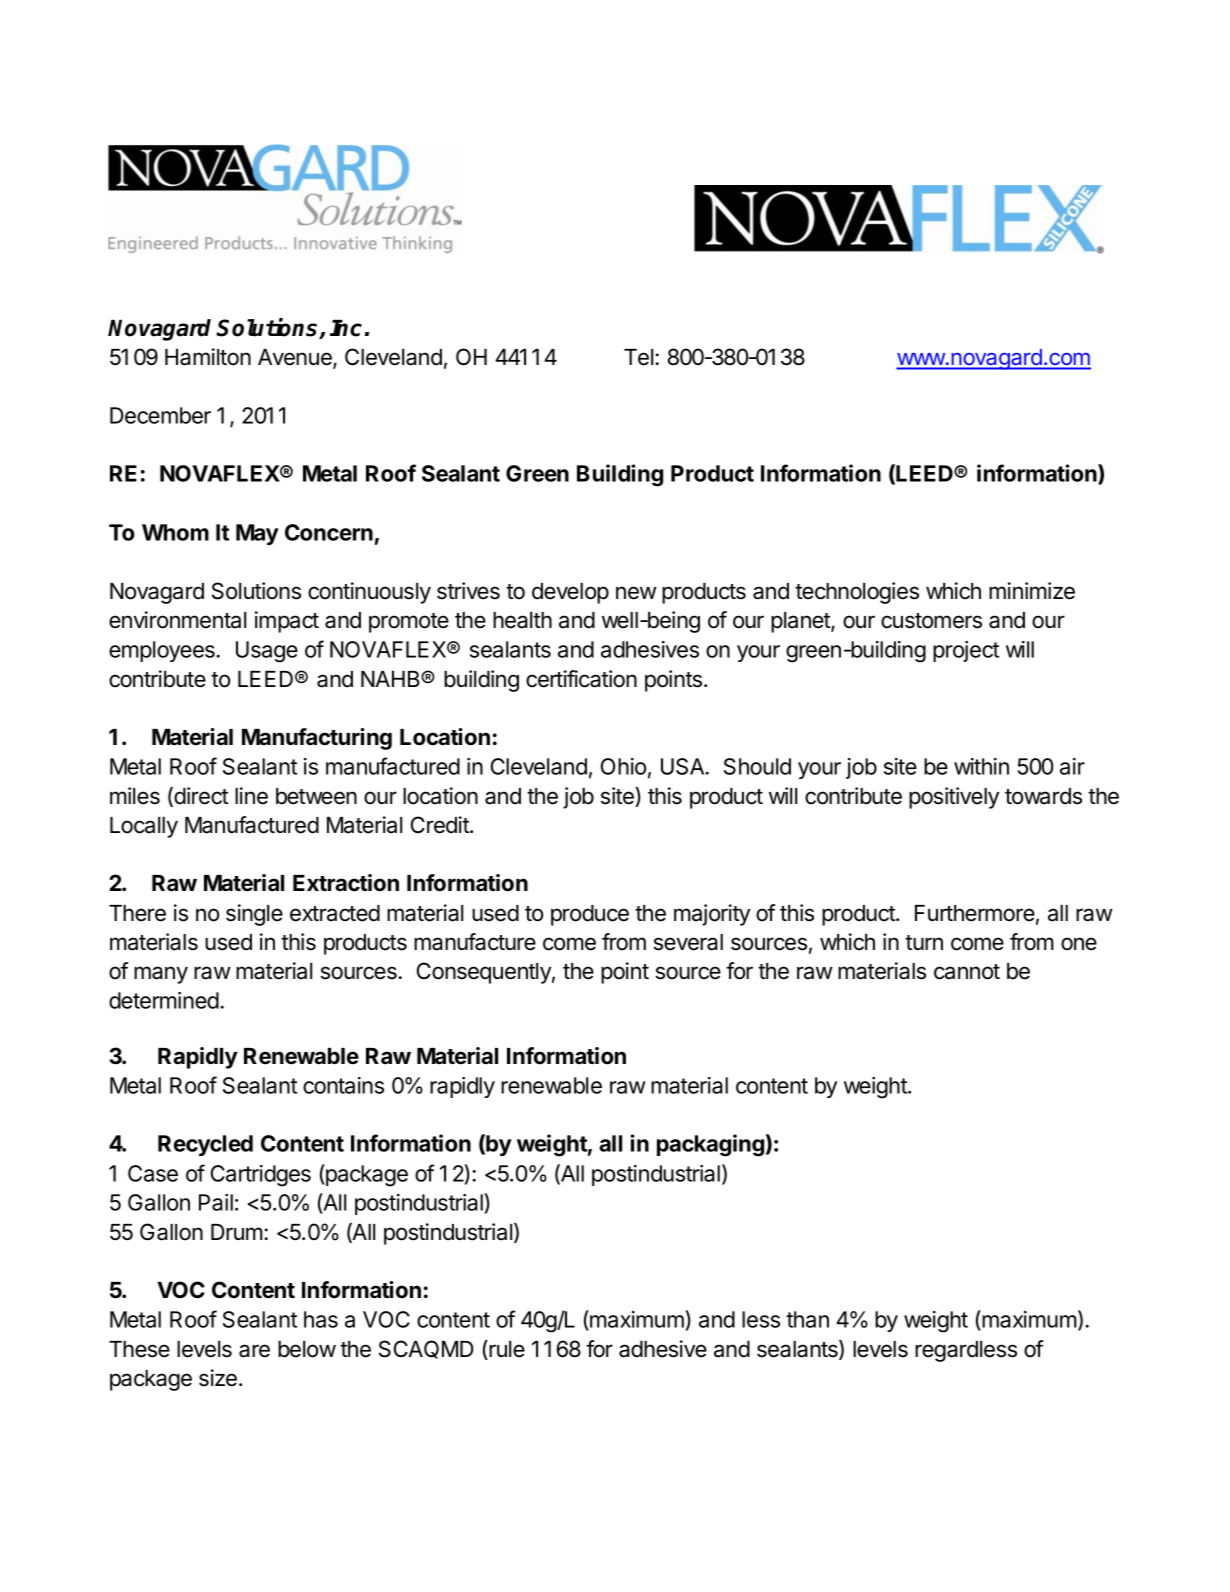 Image resolution: width=1230 pixels, height=1592 pixels. Describe the element at coordinates (688, 942) in the screenshot. I see `several` at that location.
